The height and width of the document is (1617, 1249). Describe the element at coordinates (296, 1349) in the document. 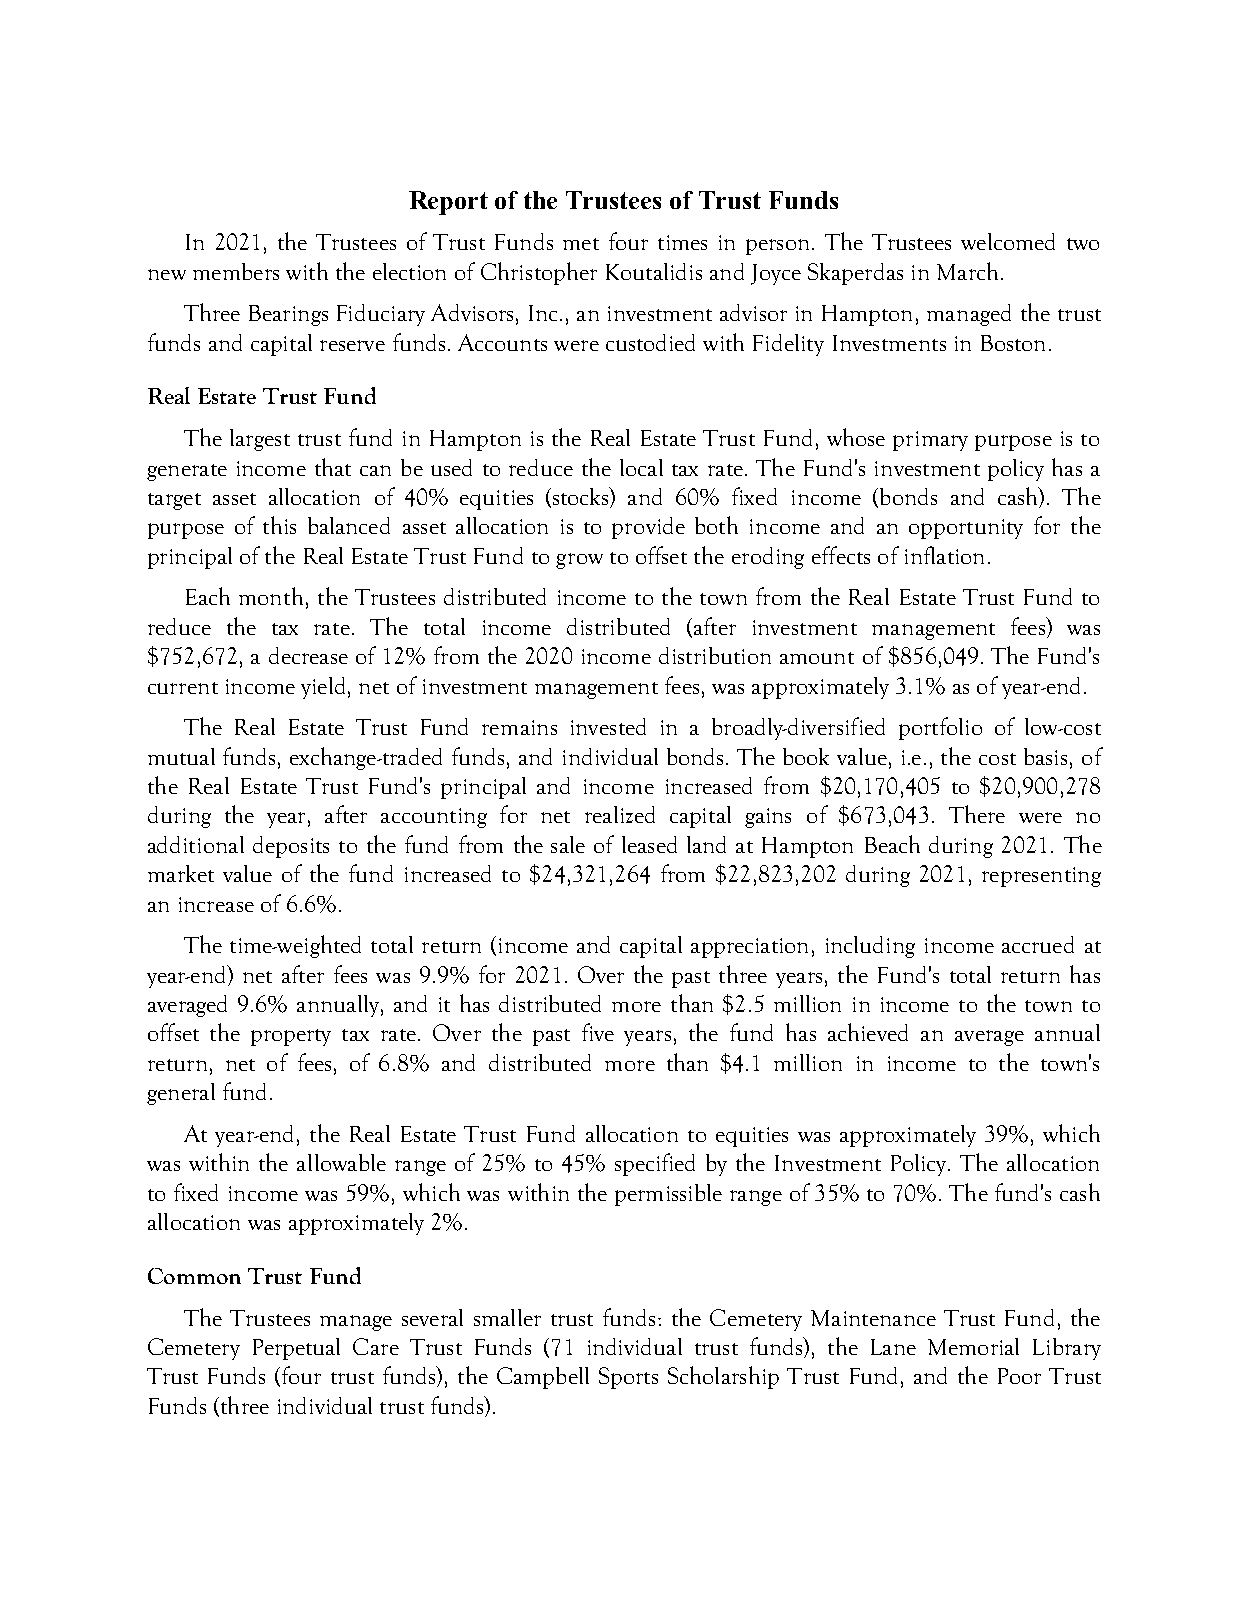

I see `Perpetual` at that location.
